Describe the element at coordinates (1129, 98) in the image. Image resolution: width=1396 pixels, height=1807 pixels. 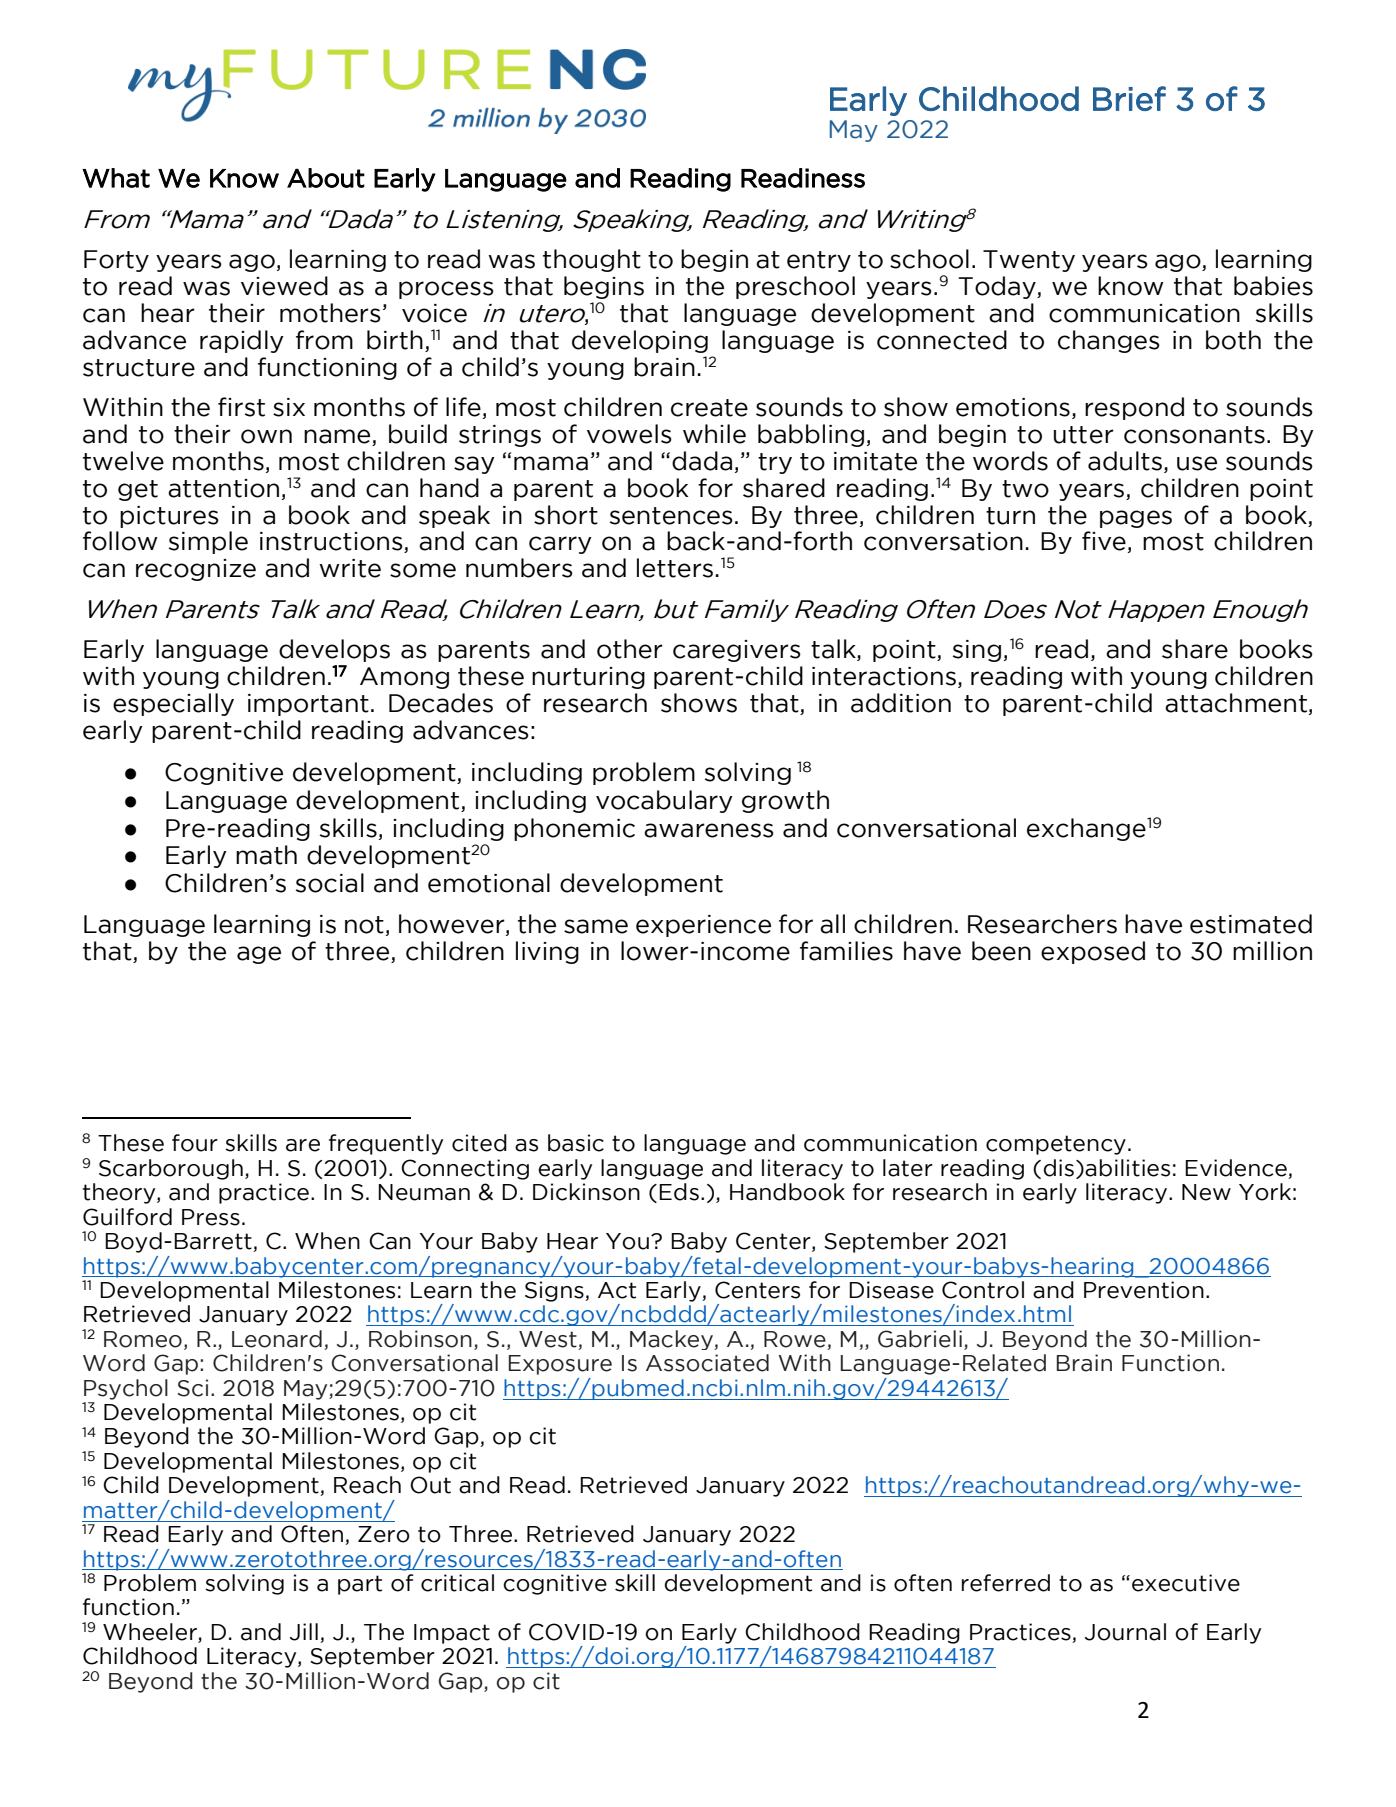
I see `Brief` at that location.
